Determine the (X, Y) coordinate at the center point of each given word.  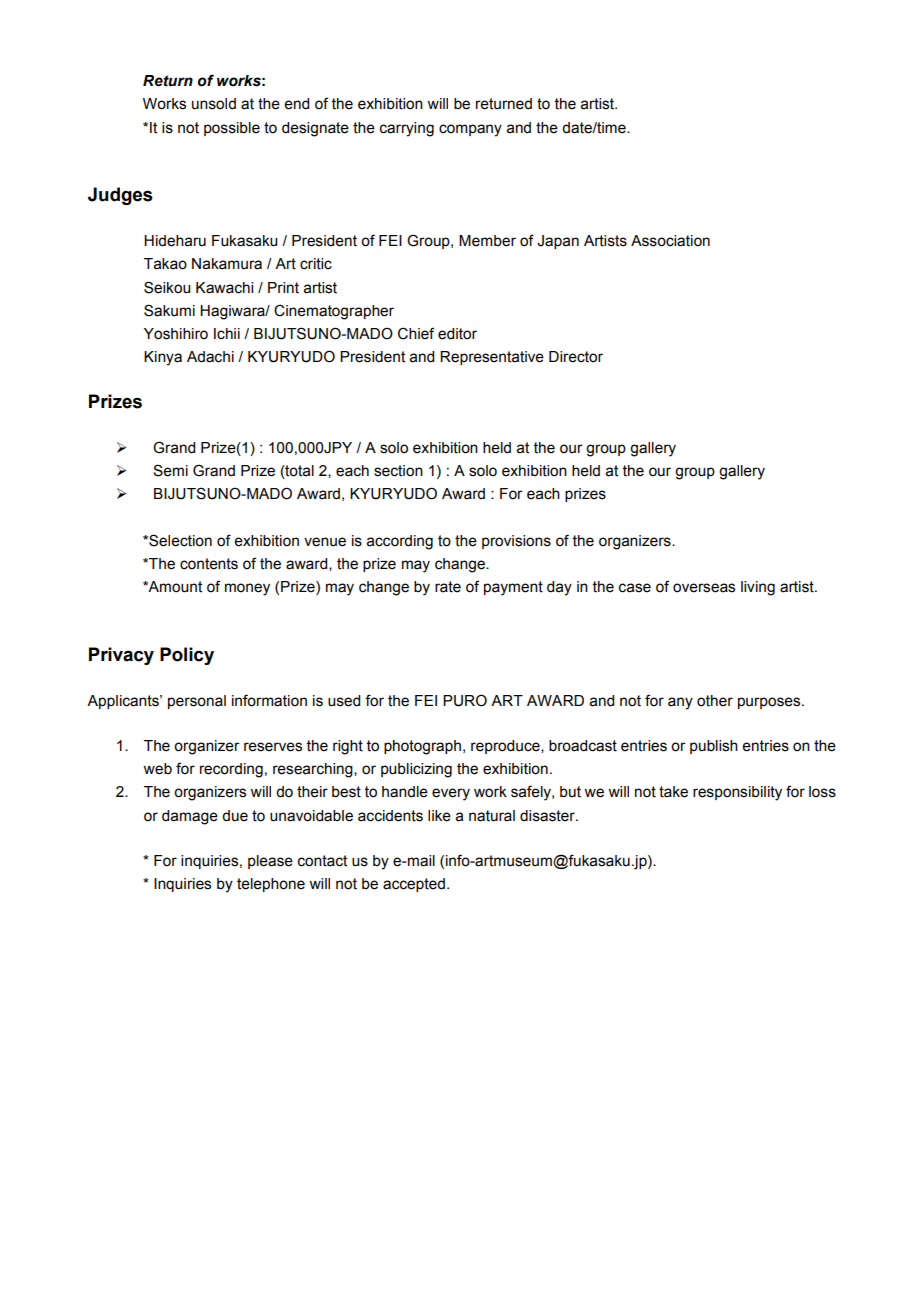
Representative (492, 358)
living (758, 588)
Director (576, 357)
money (247, 589)
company (470, 130)
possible (232, 129)
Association (670, 241)
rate (448, 587)
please (270, 862)
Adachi (210, 357)
